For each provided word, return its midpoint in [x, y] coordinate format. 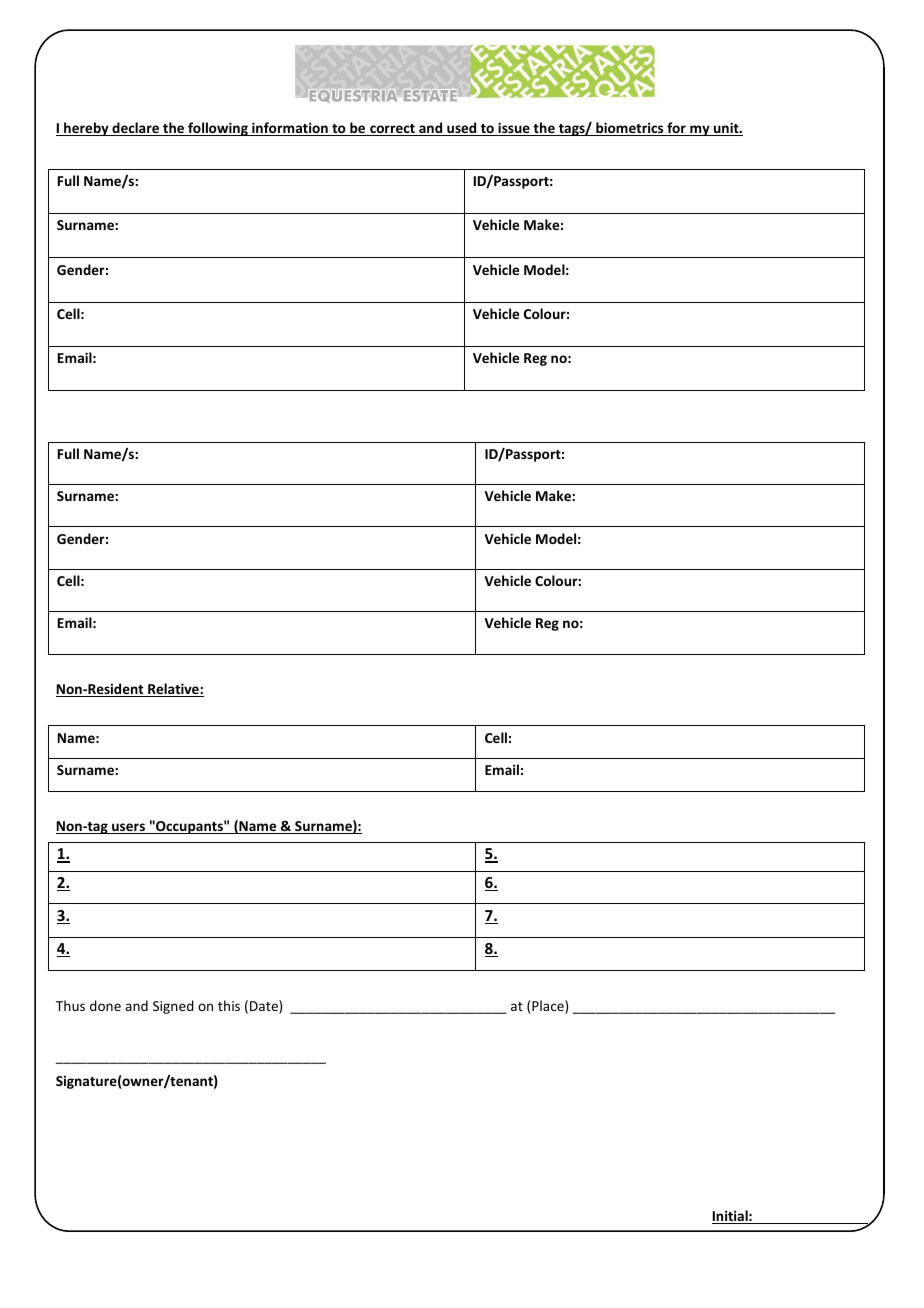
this [229, 1005]
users [128, 828]
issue [514, 129]
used [462, 129]
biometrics [630, 129]
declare [135, 129]
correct [392, 130]
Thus [70, 1005]
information [290, 129]
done [105, 1005]
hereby [86, 129]
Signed [173, 1007]
